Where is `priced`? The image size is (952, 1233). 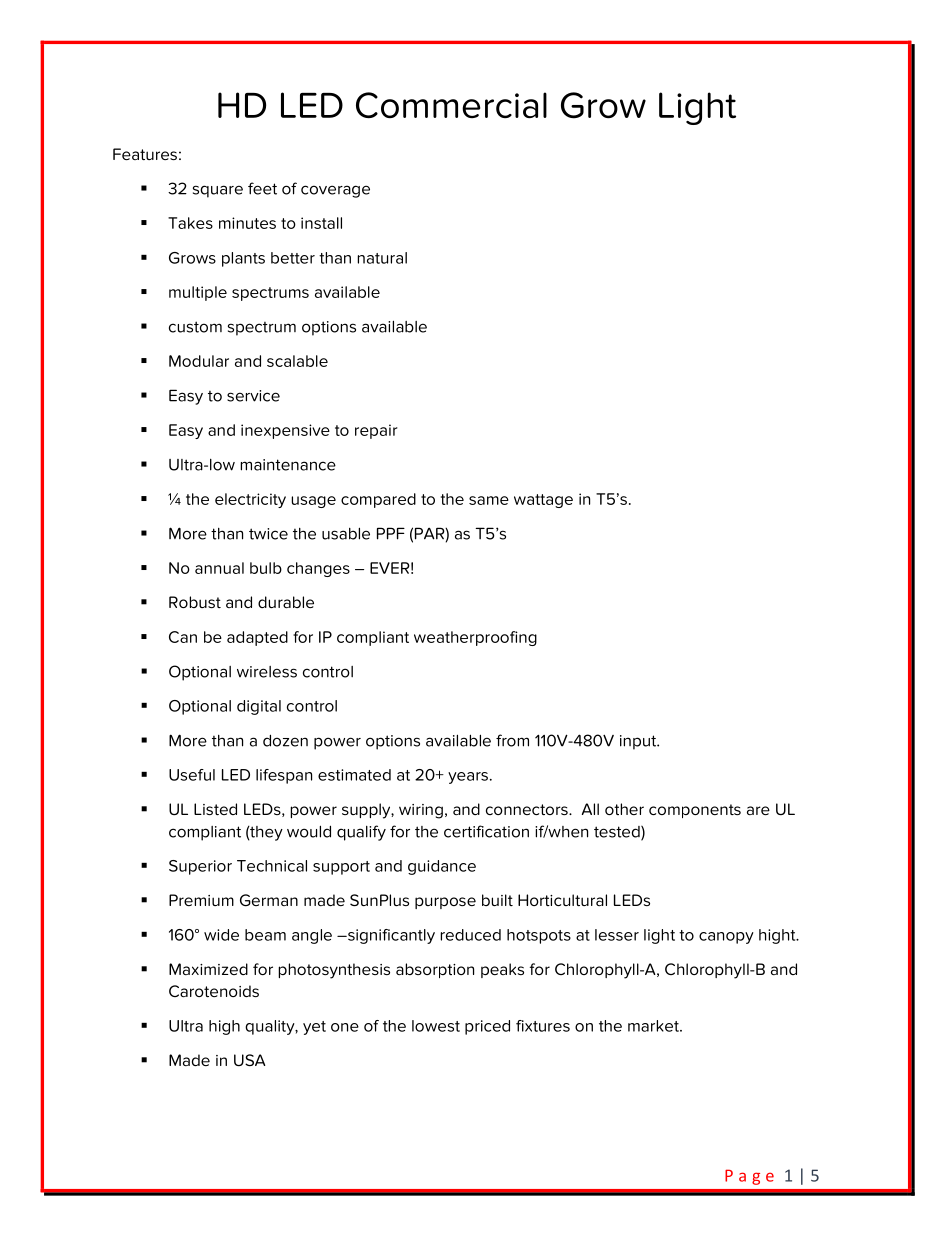 priced is located at coordinates (487, 1027).
